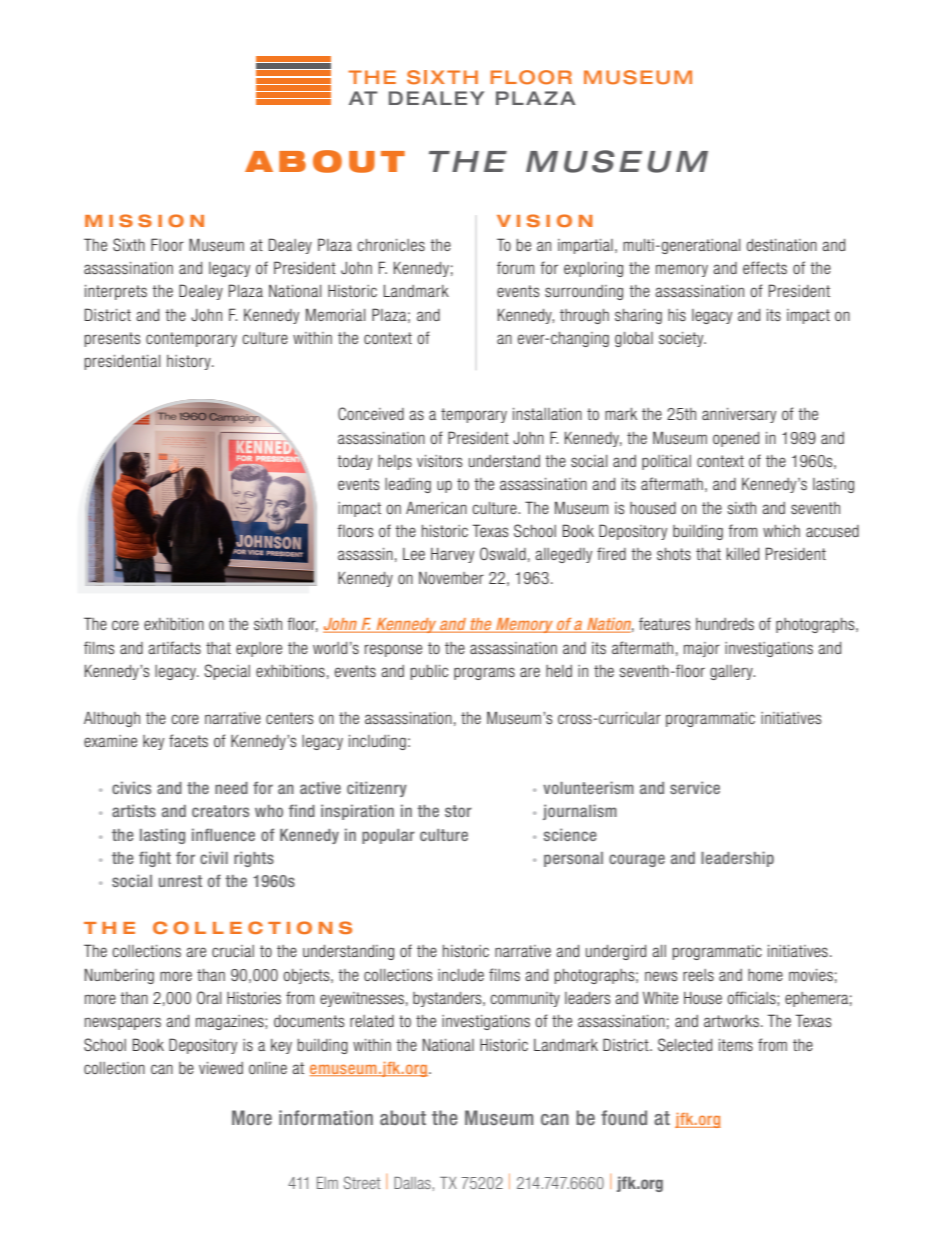  What do you see at coordinates (765, 267) in the image?
I see `effects` at bounding box center [765, 267].
